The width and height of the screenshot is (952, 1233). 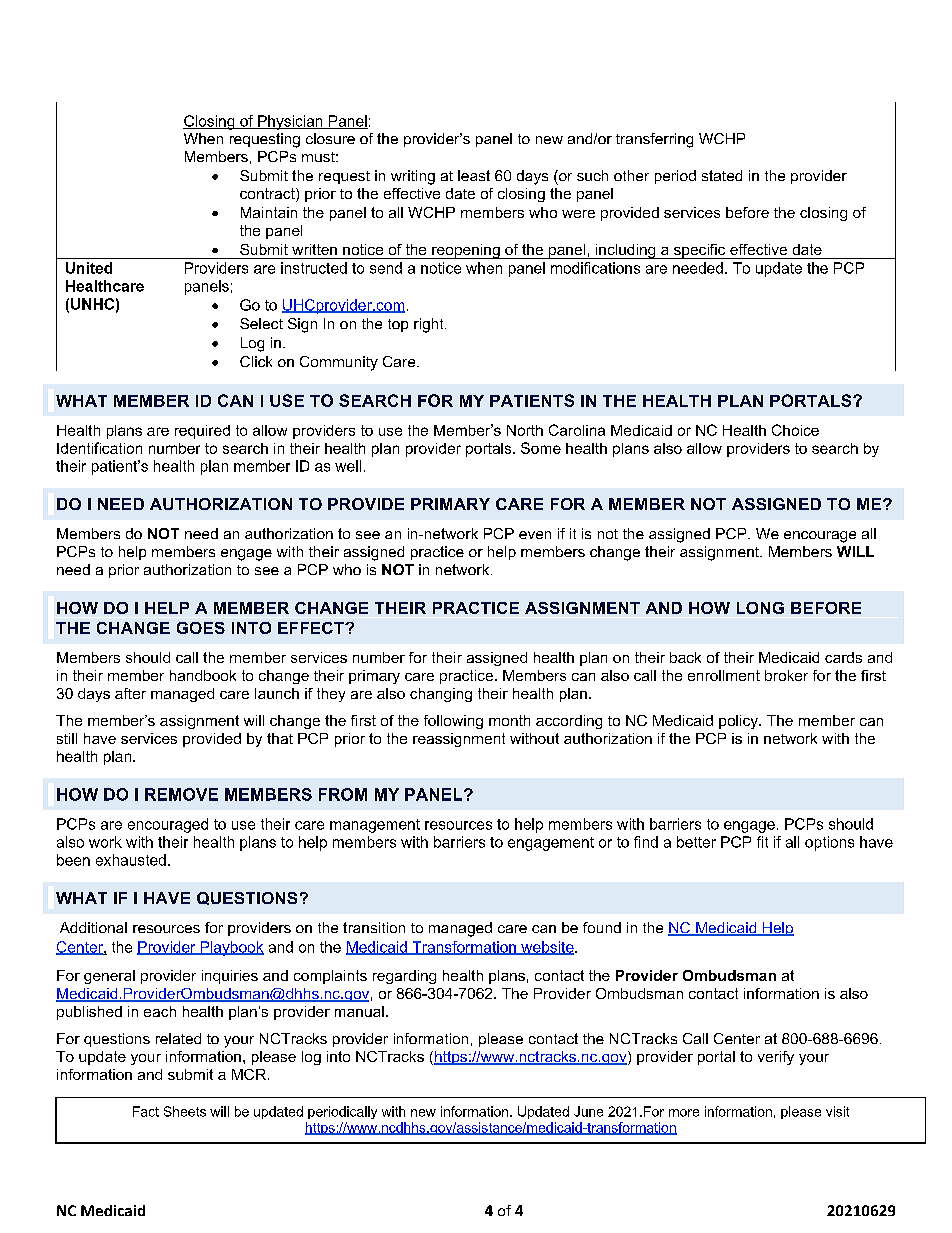 I want to click on least, so click(x=474, y=175).
